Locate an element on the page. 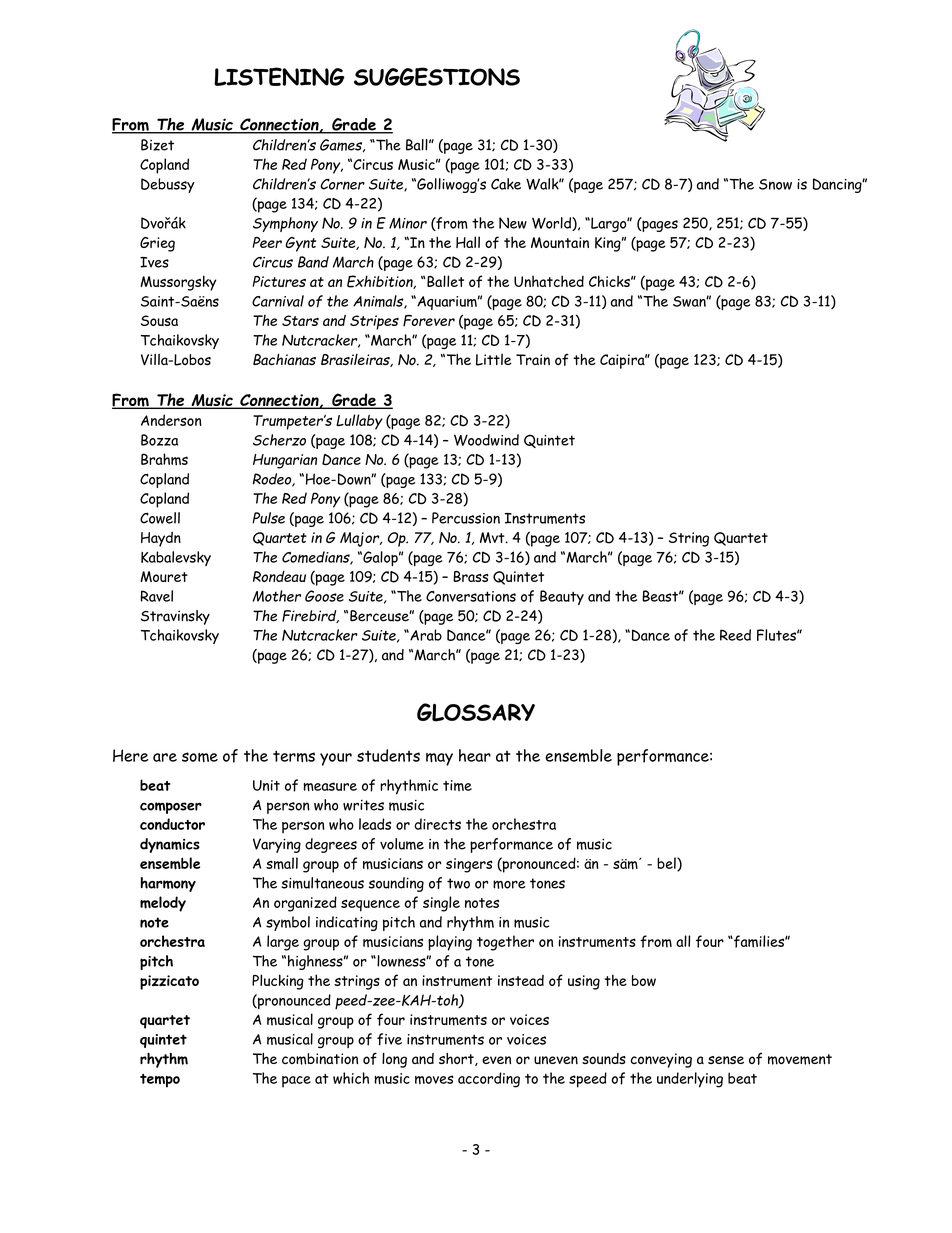 The image size is (952, 1233). Woodwind is located at coordinates (486, 440).
